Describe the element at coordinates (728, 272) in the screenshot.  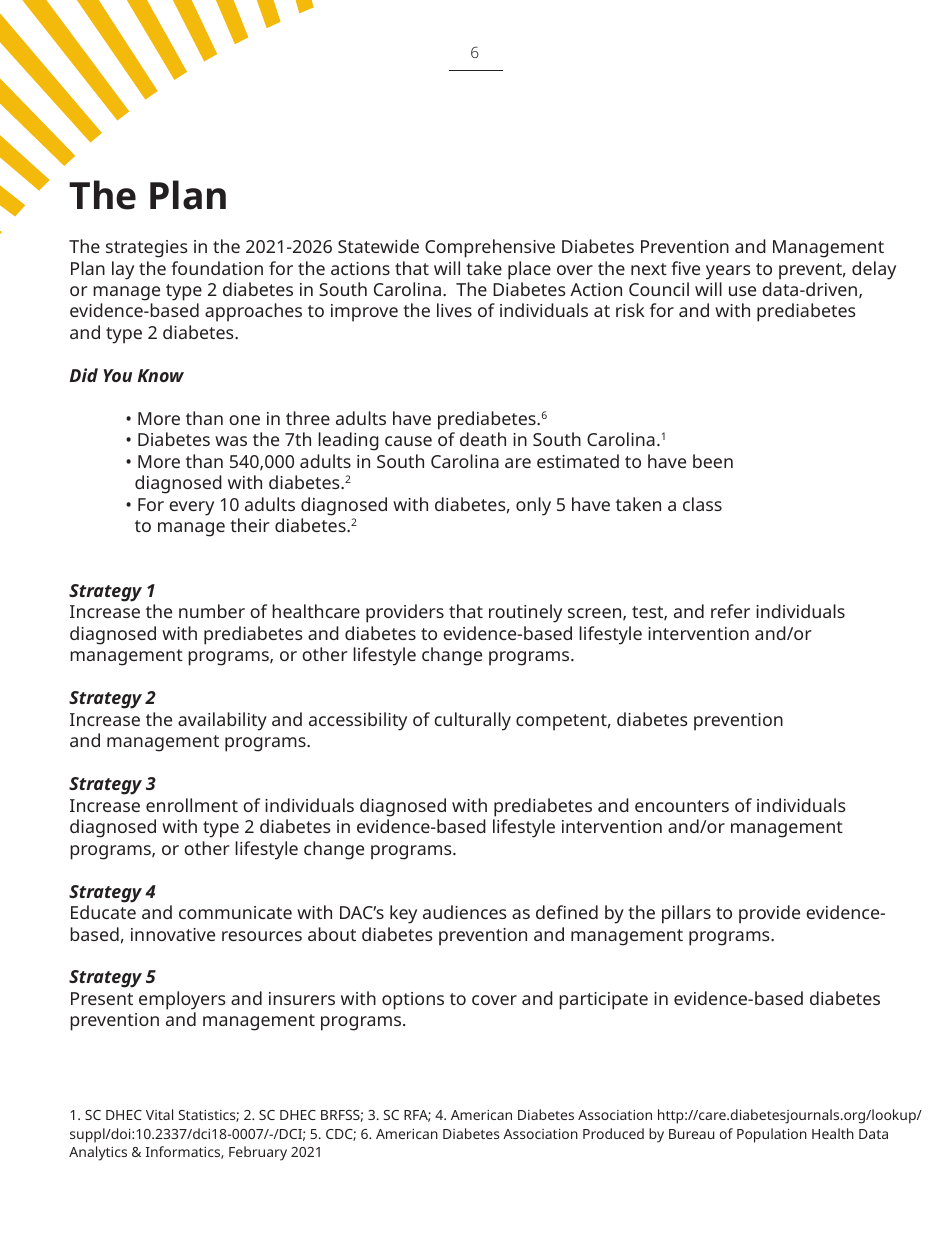
I see `years` at that location.
